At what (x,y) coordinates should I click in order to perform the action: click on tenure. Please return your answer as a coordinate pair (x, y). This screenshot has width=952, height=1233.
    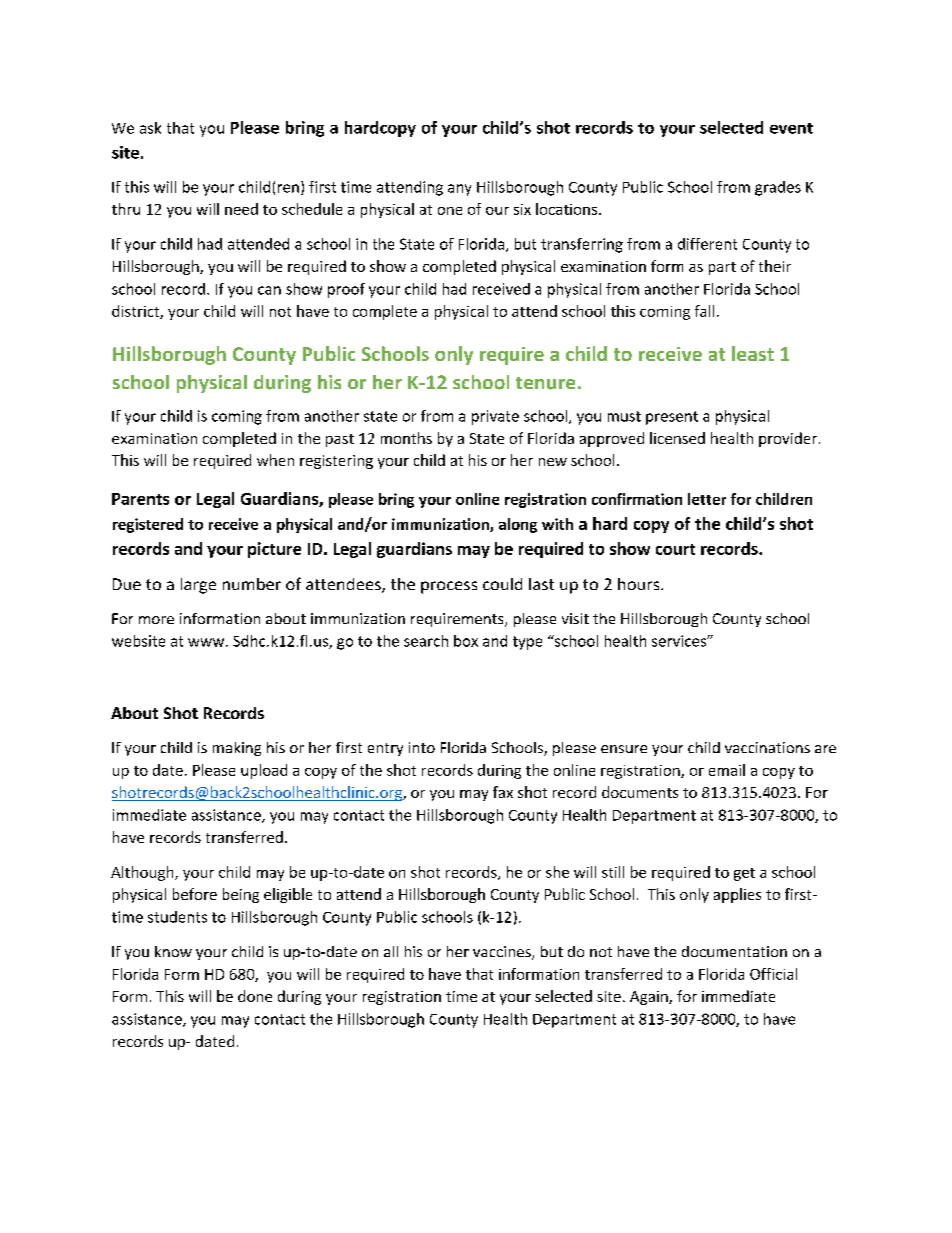
    Looking at the image, I should click on (545, 383).
